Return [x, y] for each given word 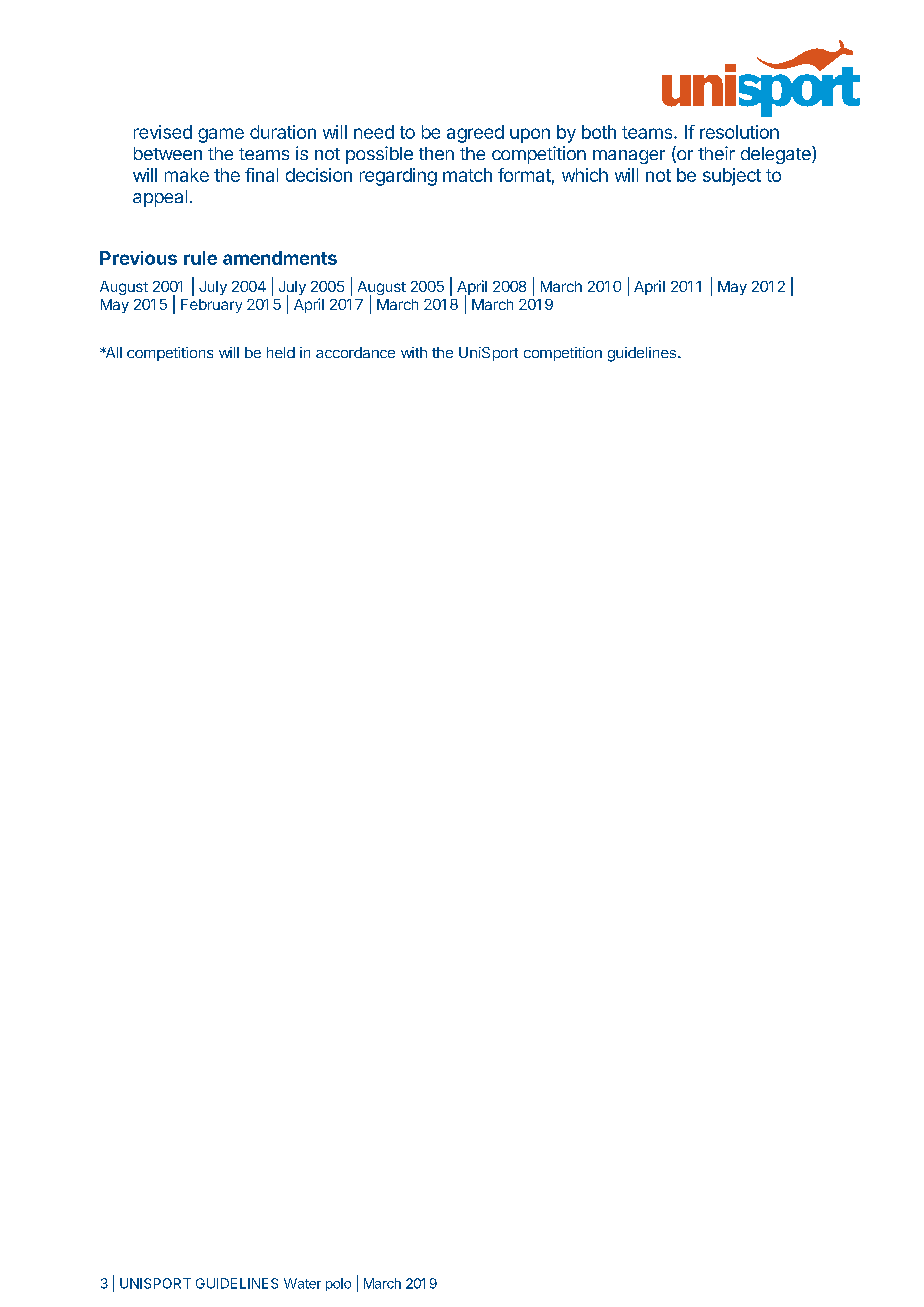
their [716, 153]
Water [302, 1283]
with [414, 352]
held [281, 352]
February [211, 306]
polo [338, 1284]
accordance [355, 352]
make [187, 175]
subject [732, 177]
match [467, 175]
